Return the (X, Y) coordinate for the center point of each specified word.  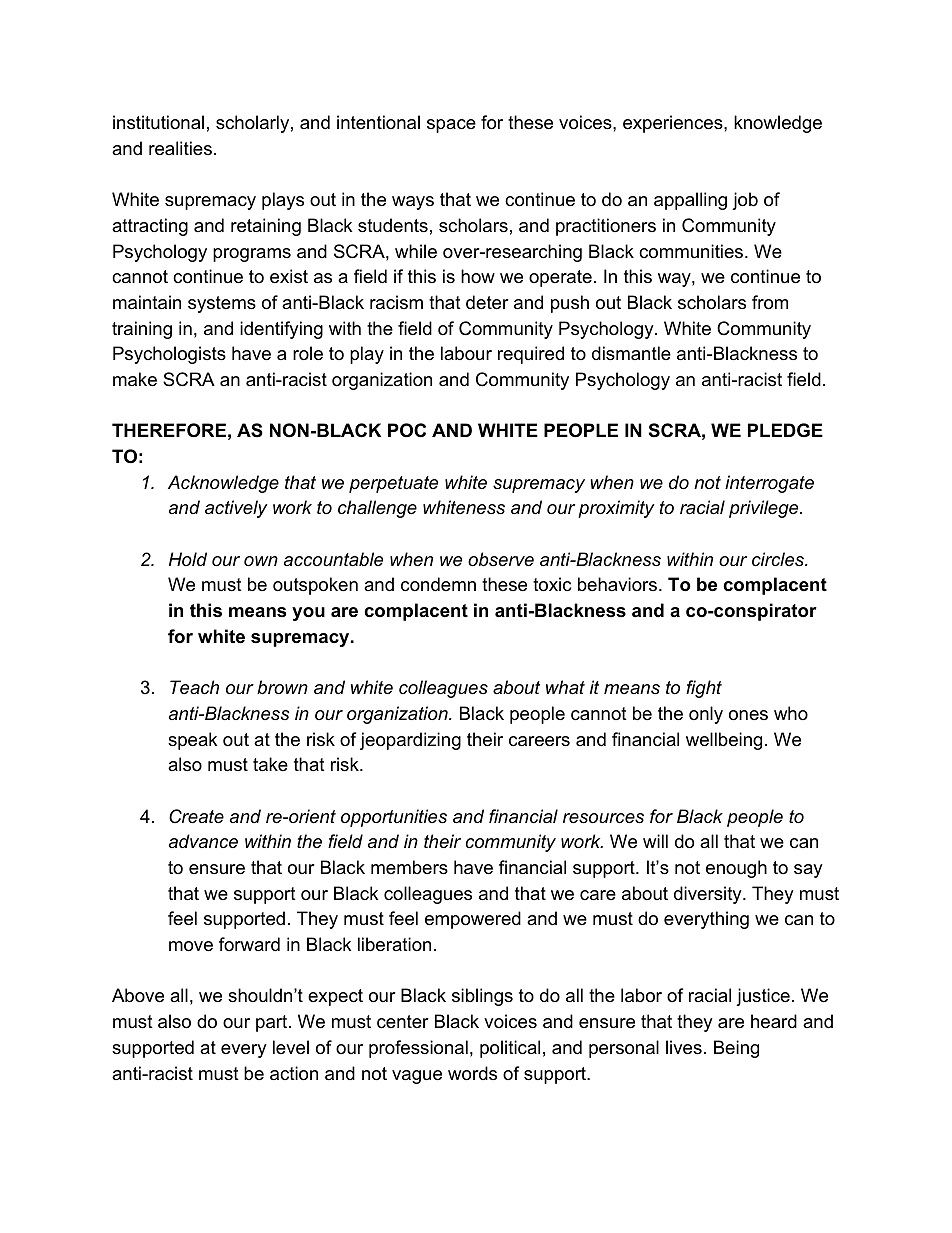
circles (779, 559)
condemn (438, 584)
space (451, 126)
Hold (188, 559)
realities (180, 148)
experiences (673, 124)
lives (684, 1047)
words (472, 1073)
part (273, 1023)
